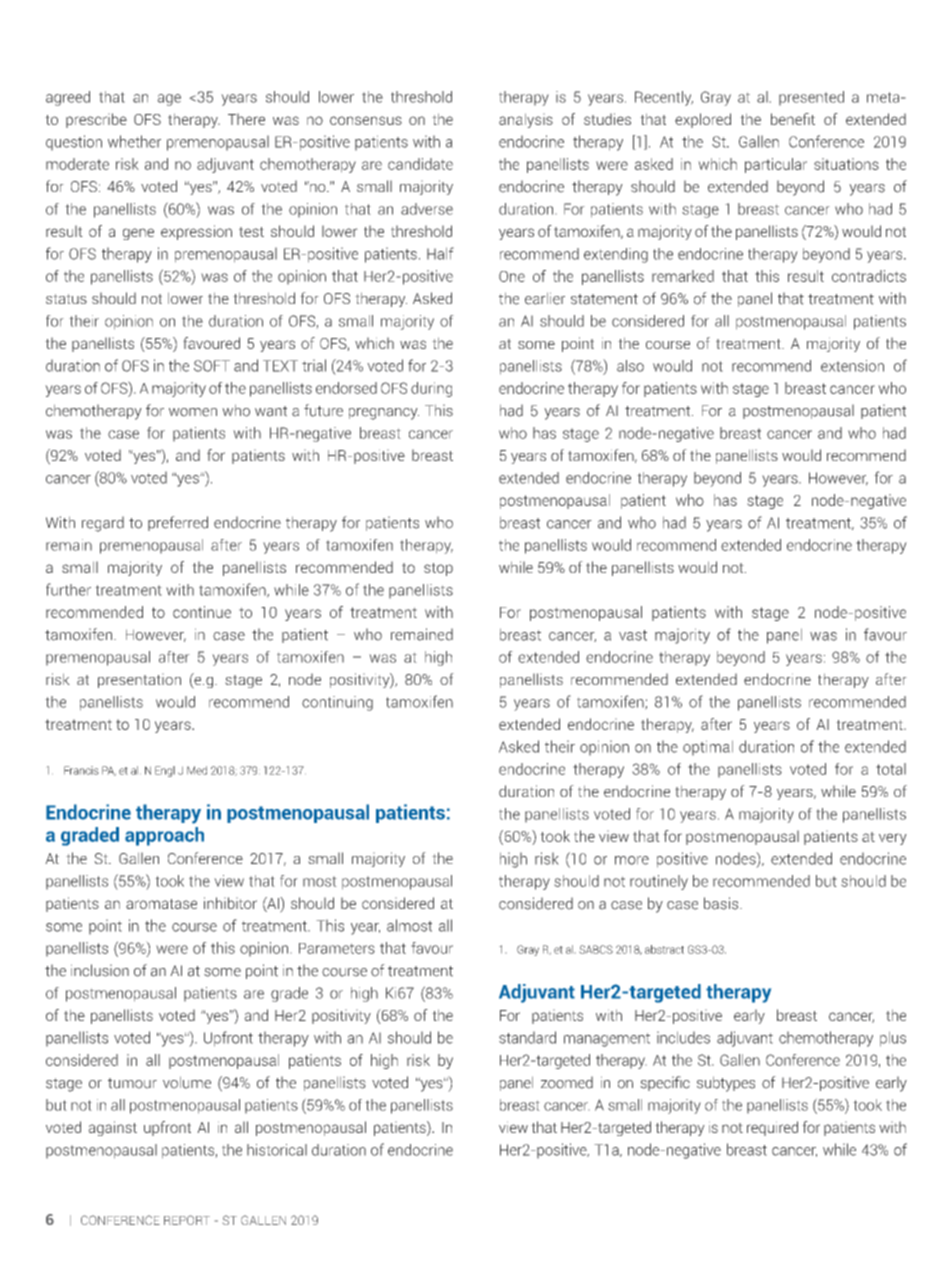 The height and width of the document is (1270, 952). I want to click on more, so click(632, 860).
